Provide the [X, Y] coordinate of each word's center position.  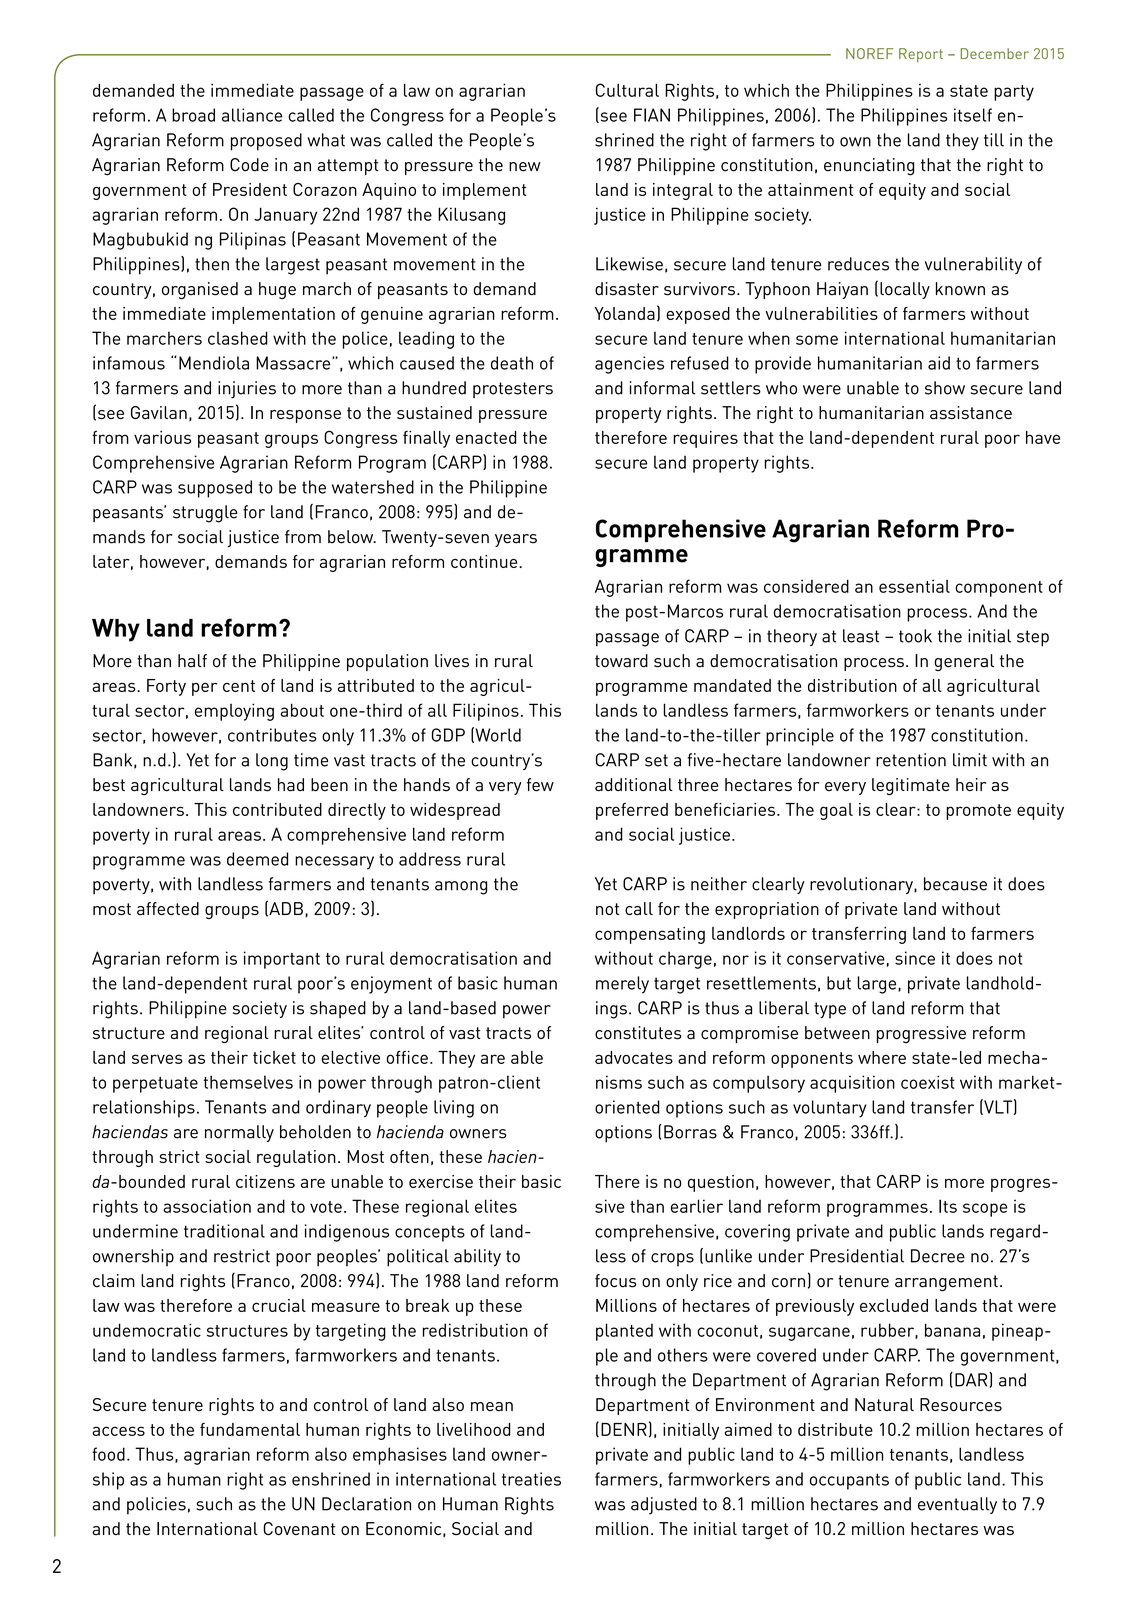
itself [973, 115]
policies [156, 1506]
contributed [277, 809]
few [540, 785]
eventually [957, 1505]
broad [193, 115]
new [525, 167]
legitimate [911, 786]
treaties [531, 1479]
